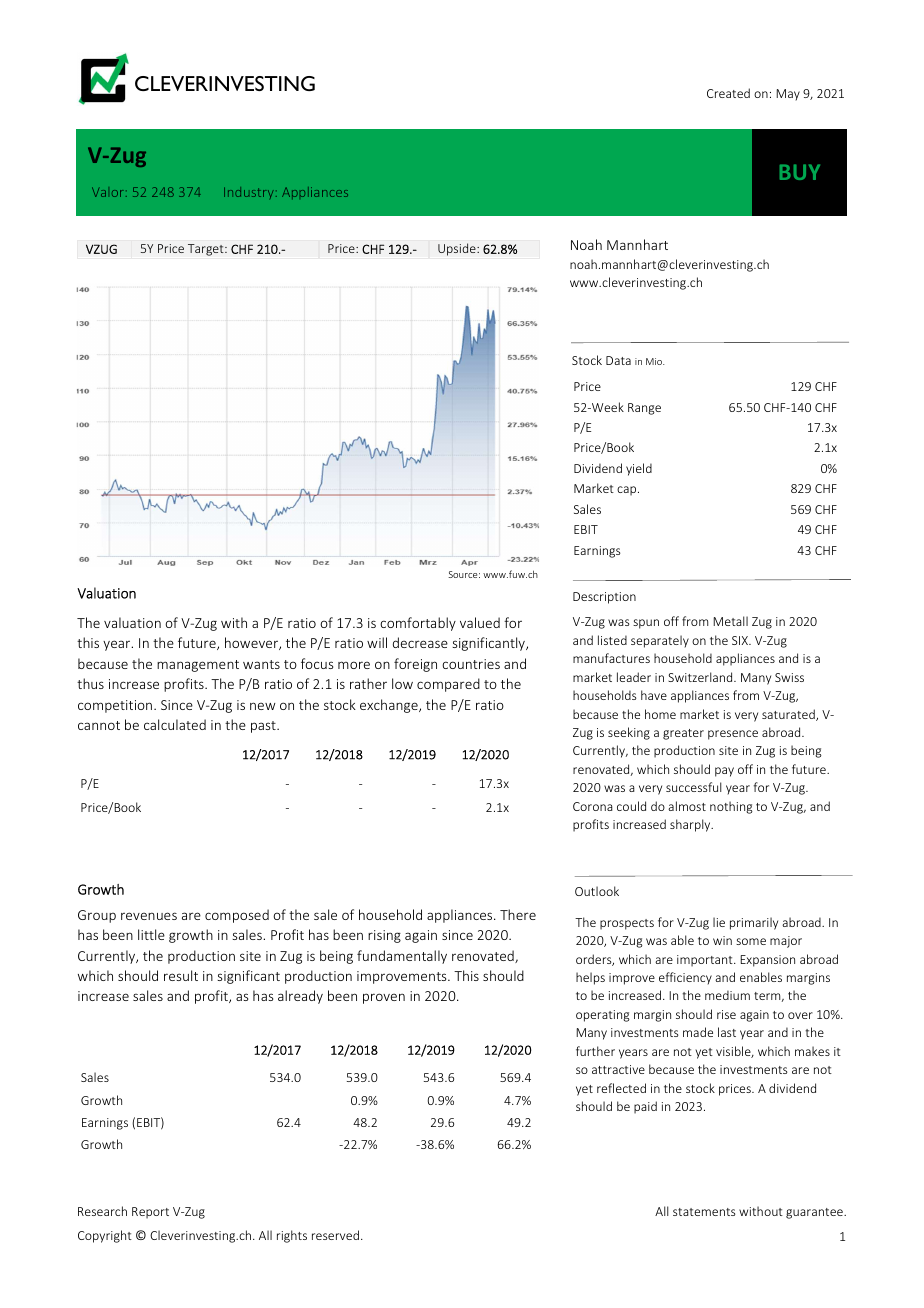  What do you see at coordinates (150, 1213) in the page?
I see `Report` at bounding box center [150, 1213].
